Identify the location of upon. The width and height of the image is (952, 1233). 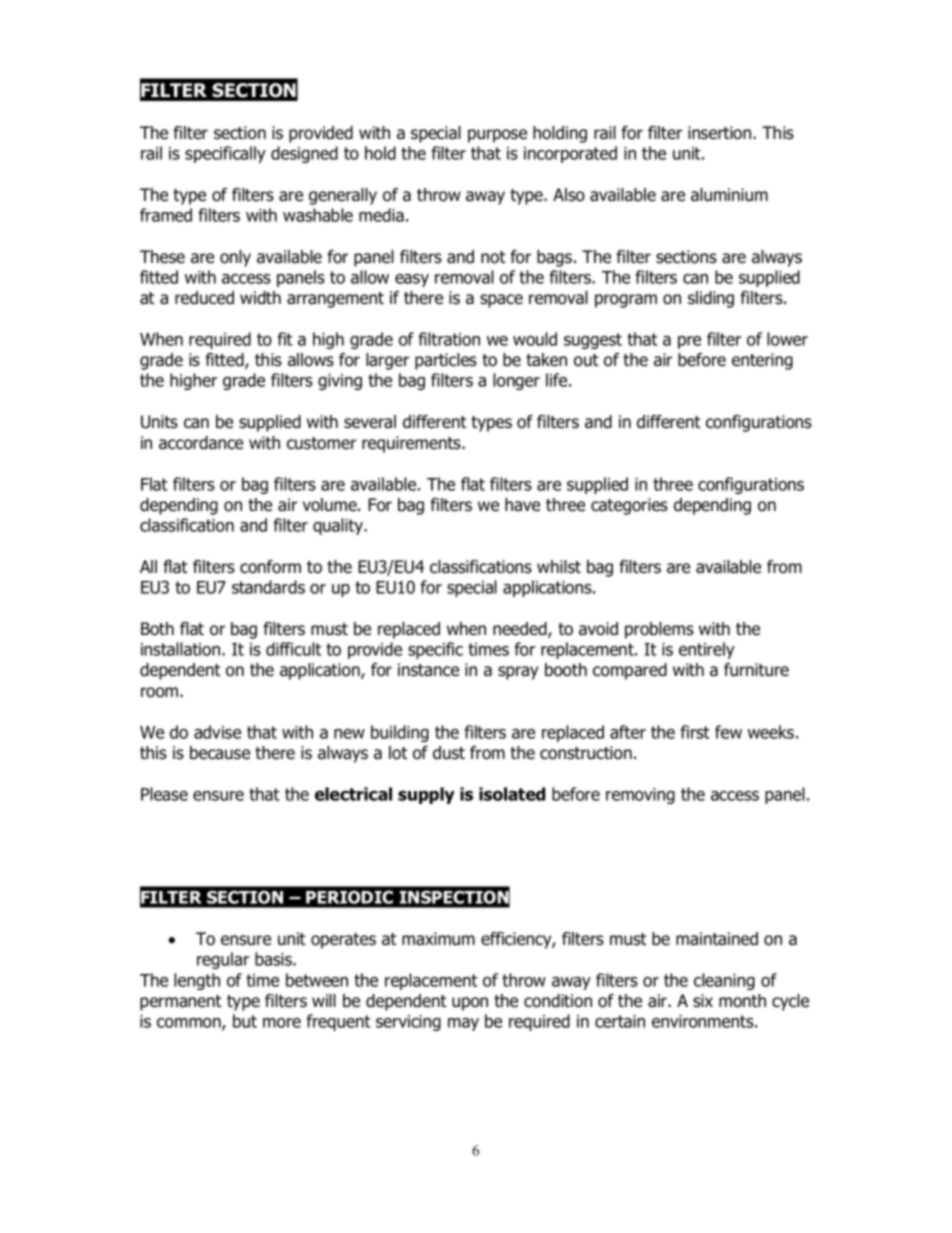
(470, 1004).
